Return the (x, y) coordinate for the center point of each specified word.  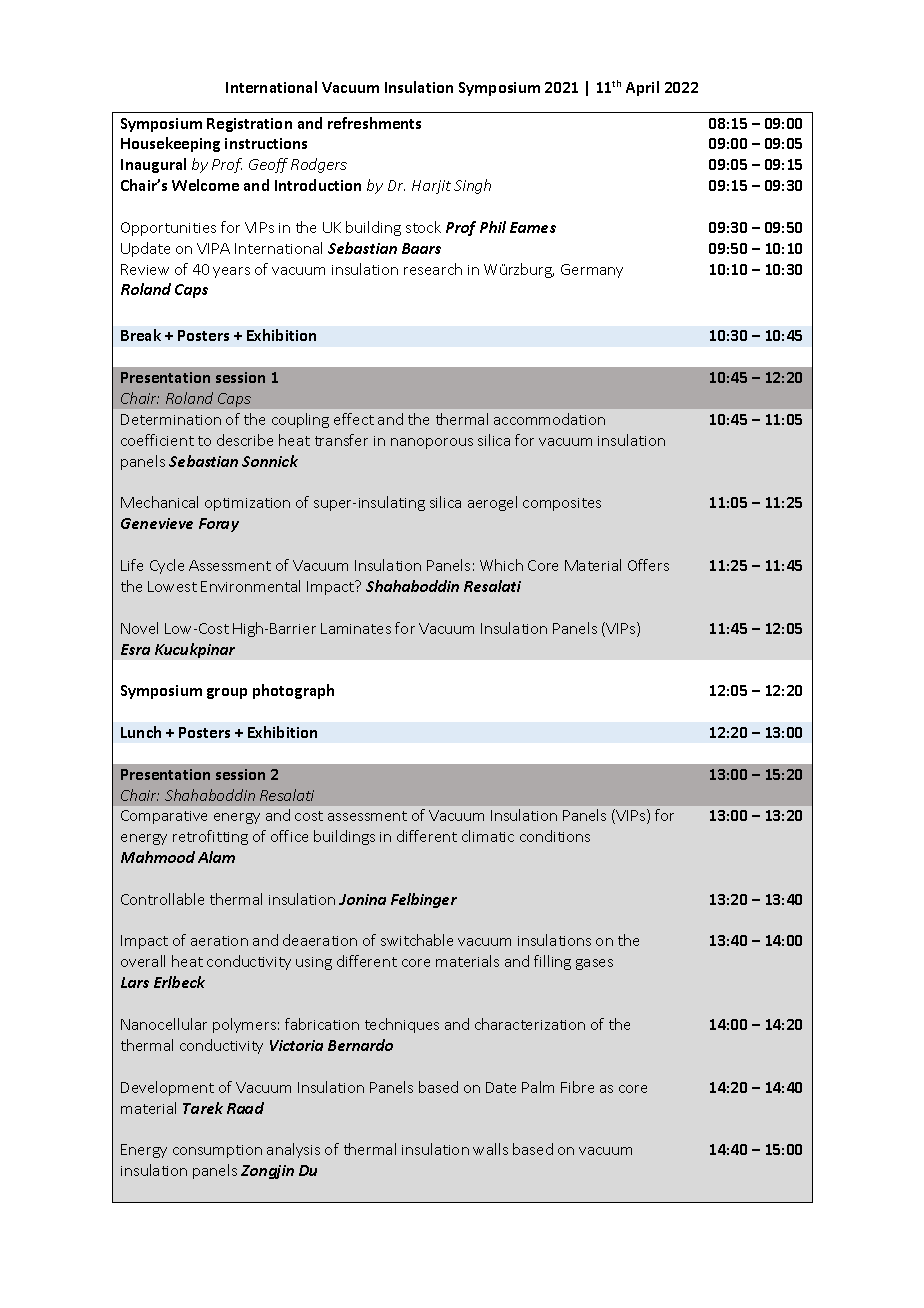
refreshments (374, 123)
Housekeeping (170, 144)
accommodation (549, 419)
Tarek (203, 1108)
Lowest (172, 586)
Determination (171, 419)
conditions (555, 836)
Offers (648, 565)
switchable (417, 940)
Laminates (356, 628)
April (642, 88)
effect (354, 419)
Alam (216, 857)
